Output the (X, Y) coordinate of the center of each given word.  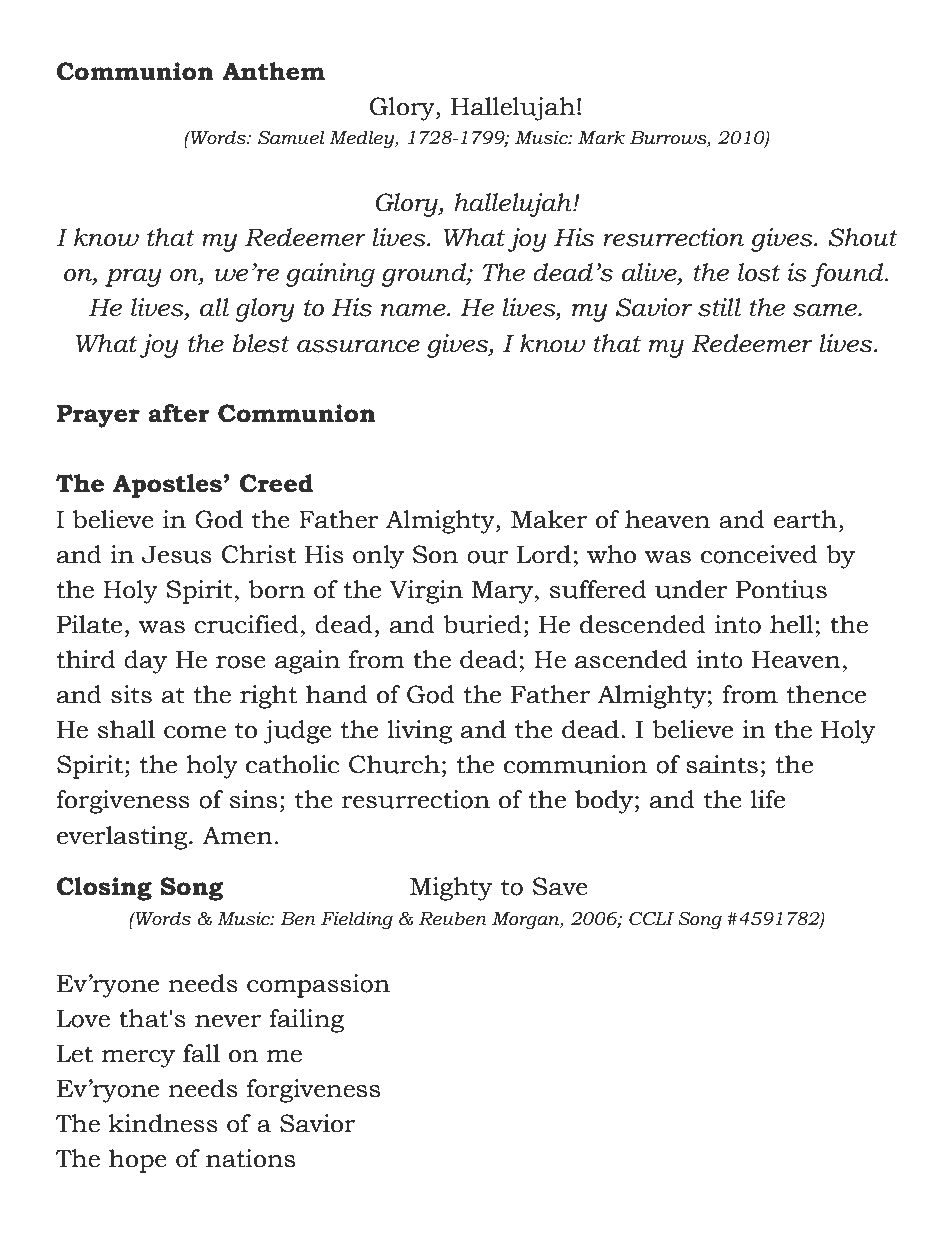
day (145, 662)
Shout (863, 237)
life (767, 799)
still (719, 307)
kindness (163, 1123)
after (178, 413)
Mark (601, 137)
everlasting (123, 838)
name (414, 310)
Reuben (453, 918)
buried (482, 624)
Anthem (273, 71)
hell (792, 624)
